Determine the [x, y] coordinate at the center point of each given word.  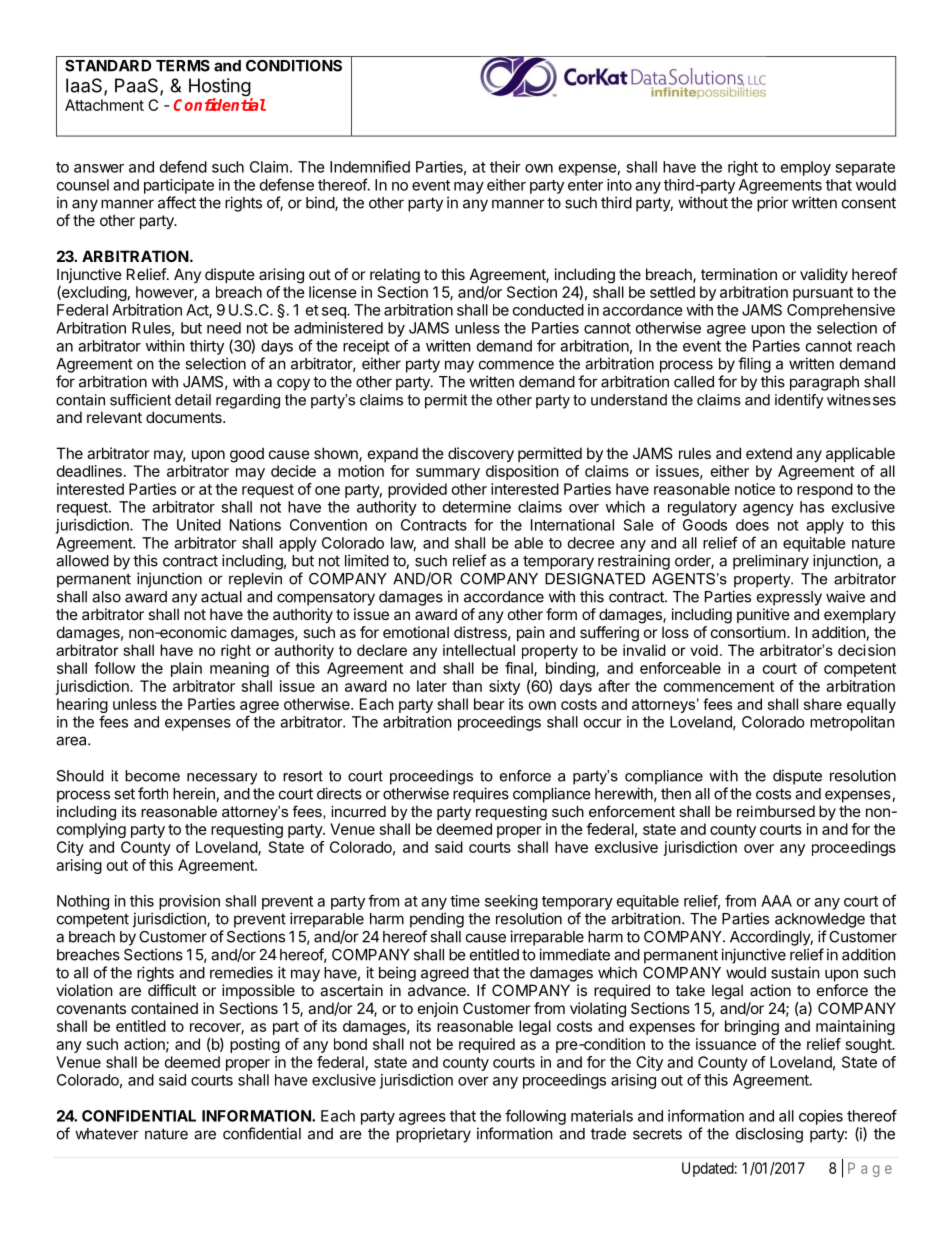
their [505, 167]
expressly [789, 598]
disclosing [769, 1135]
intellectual [479, 650]
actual [221, 597]
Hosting [220, 88]
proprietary [433, 1135]
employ [806, 168]
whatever [107, 1134]
